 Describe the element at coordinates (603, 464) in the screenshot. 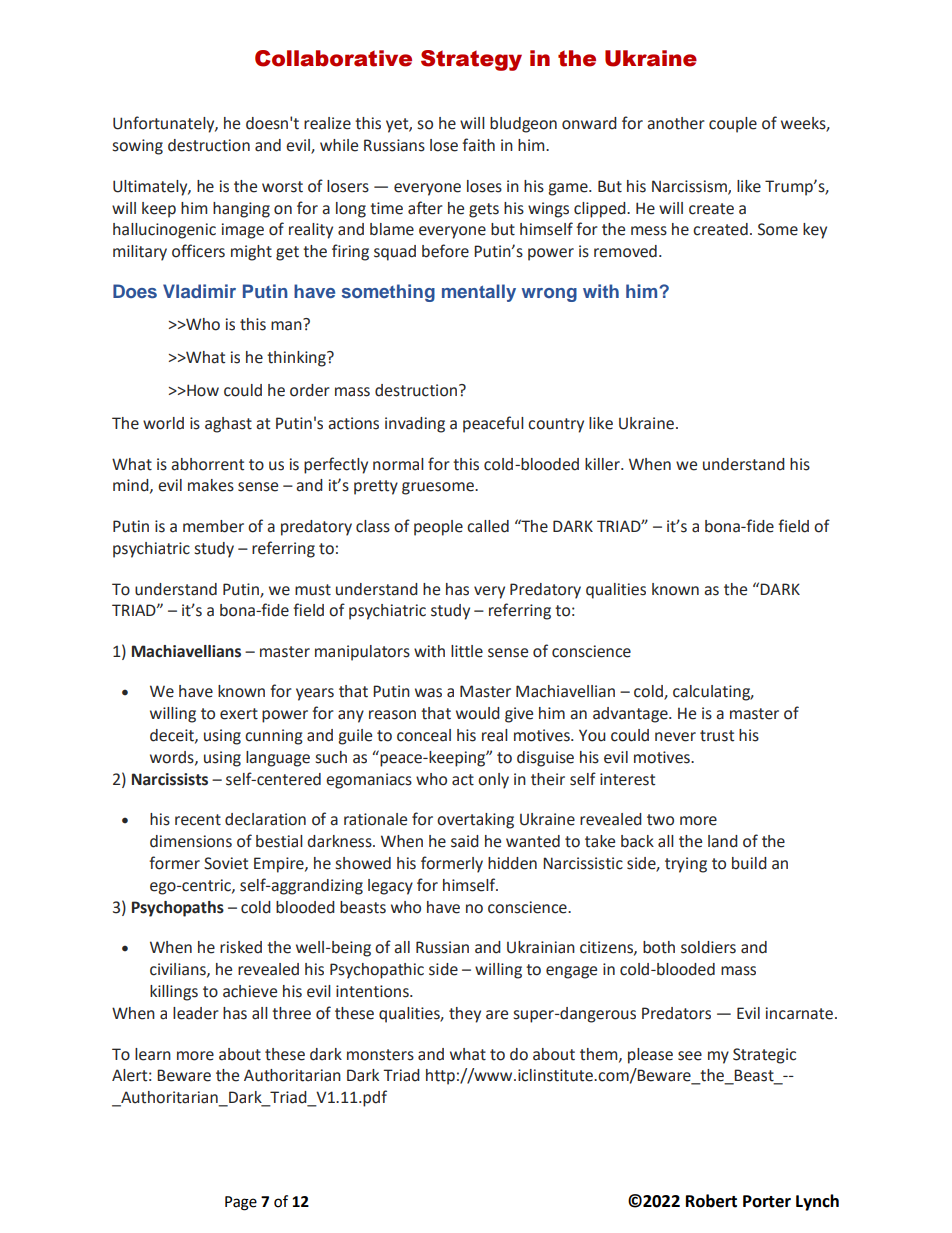

I see `killer` at that location.
